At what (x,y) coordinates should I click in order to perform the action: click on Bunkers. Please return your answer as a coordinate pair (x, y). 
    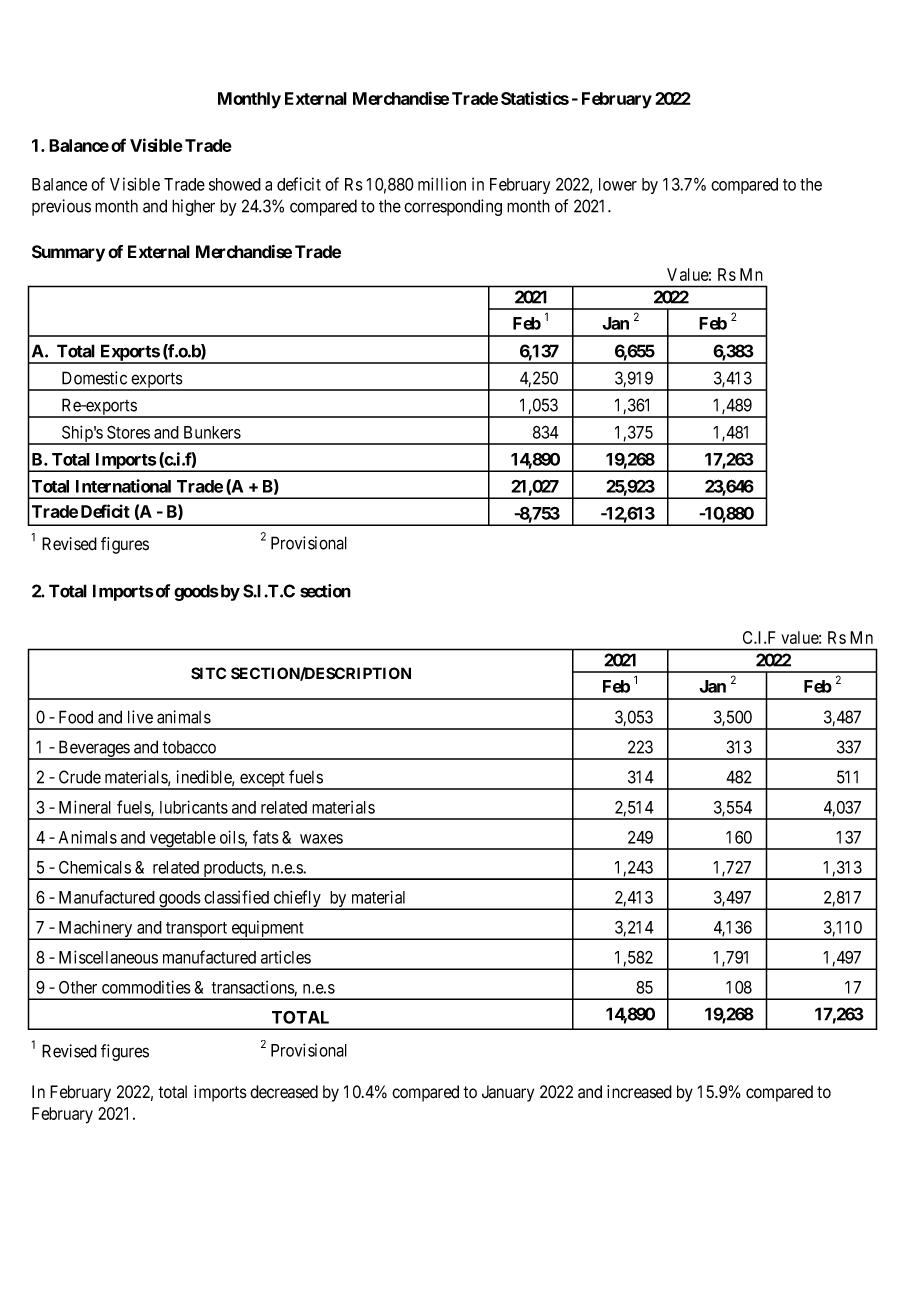
    Looking at the image, I should click on (212, 432).
